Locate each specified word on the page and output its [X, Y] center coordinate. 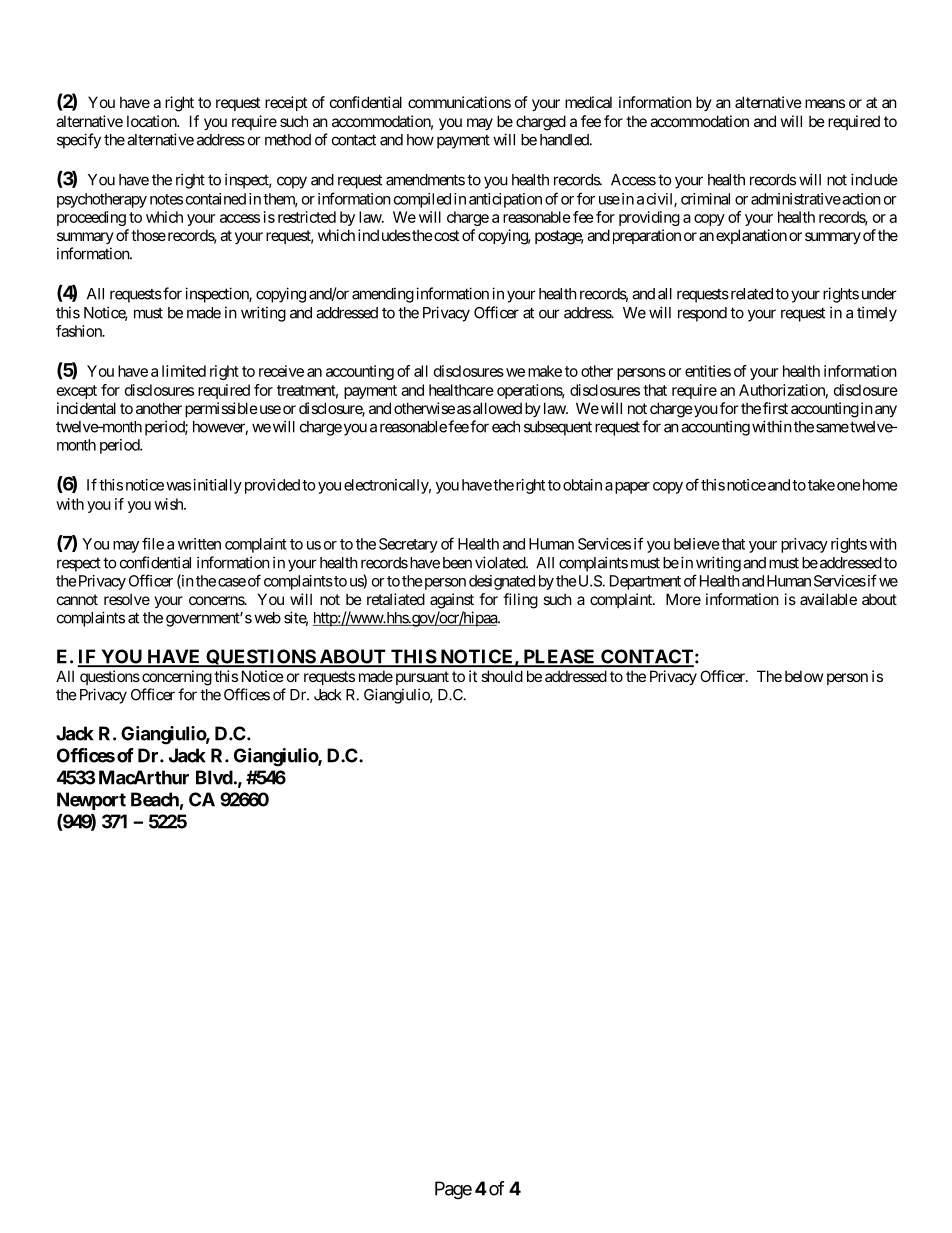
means [825, 103]
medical [588, 102]
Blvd [214, 777]
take [821, 485]
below [804, 676]
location [152, 121]
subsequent [558, 428]
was [178, 486]
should [502, 676]
